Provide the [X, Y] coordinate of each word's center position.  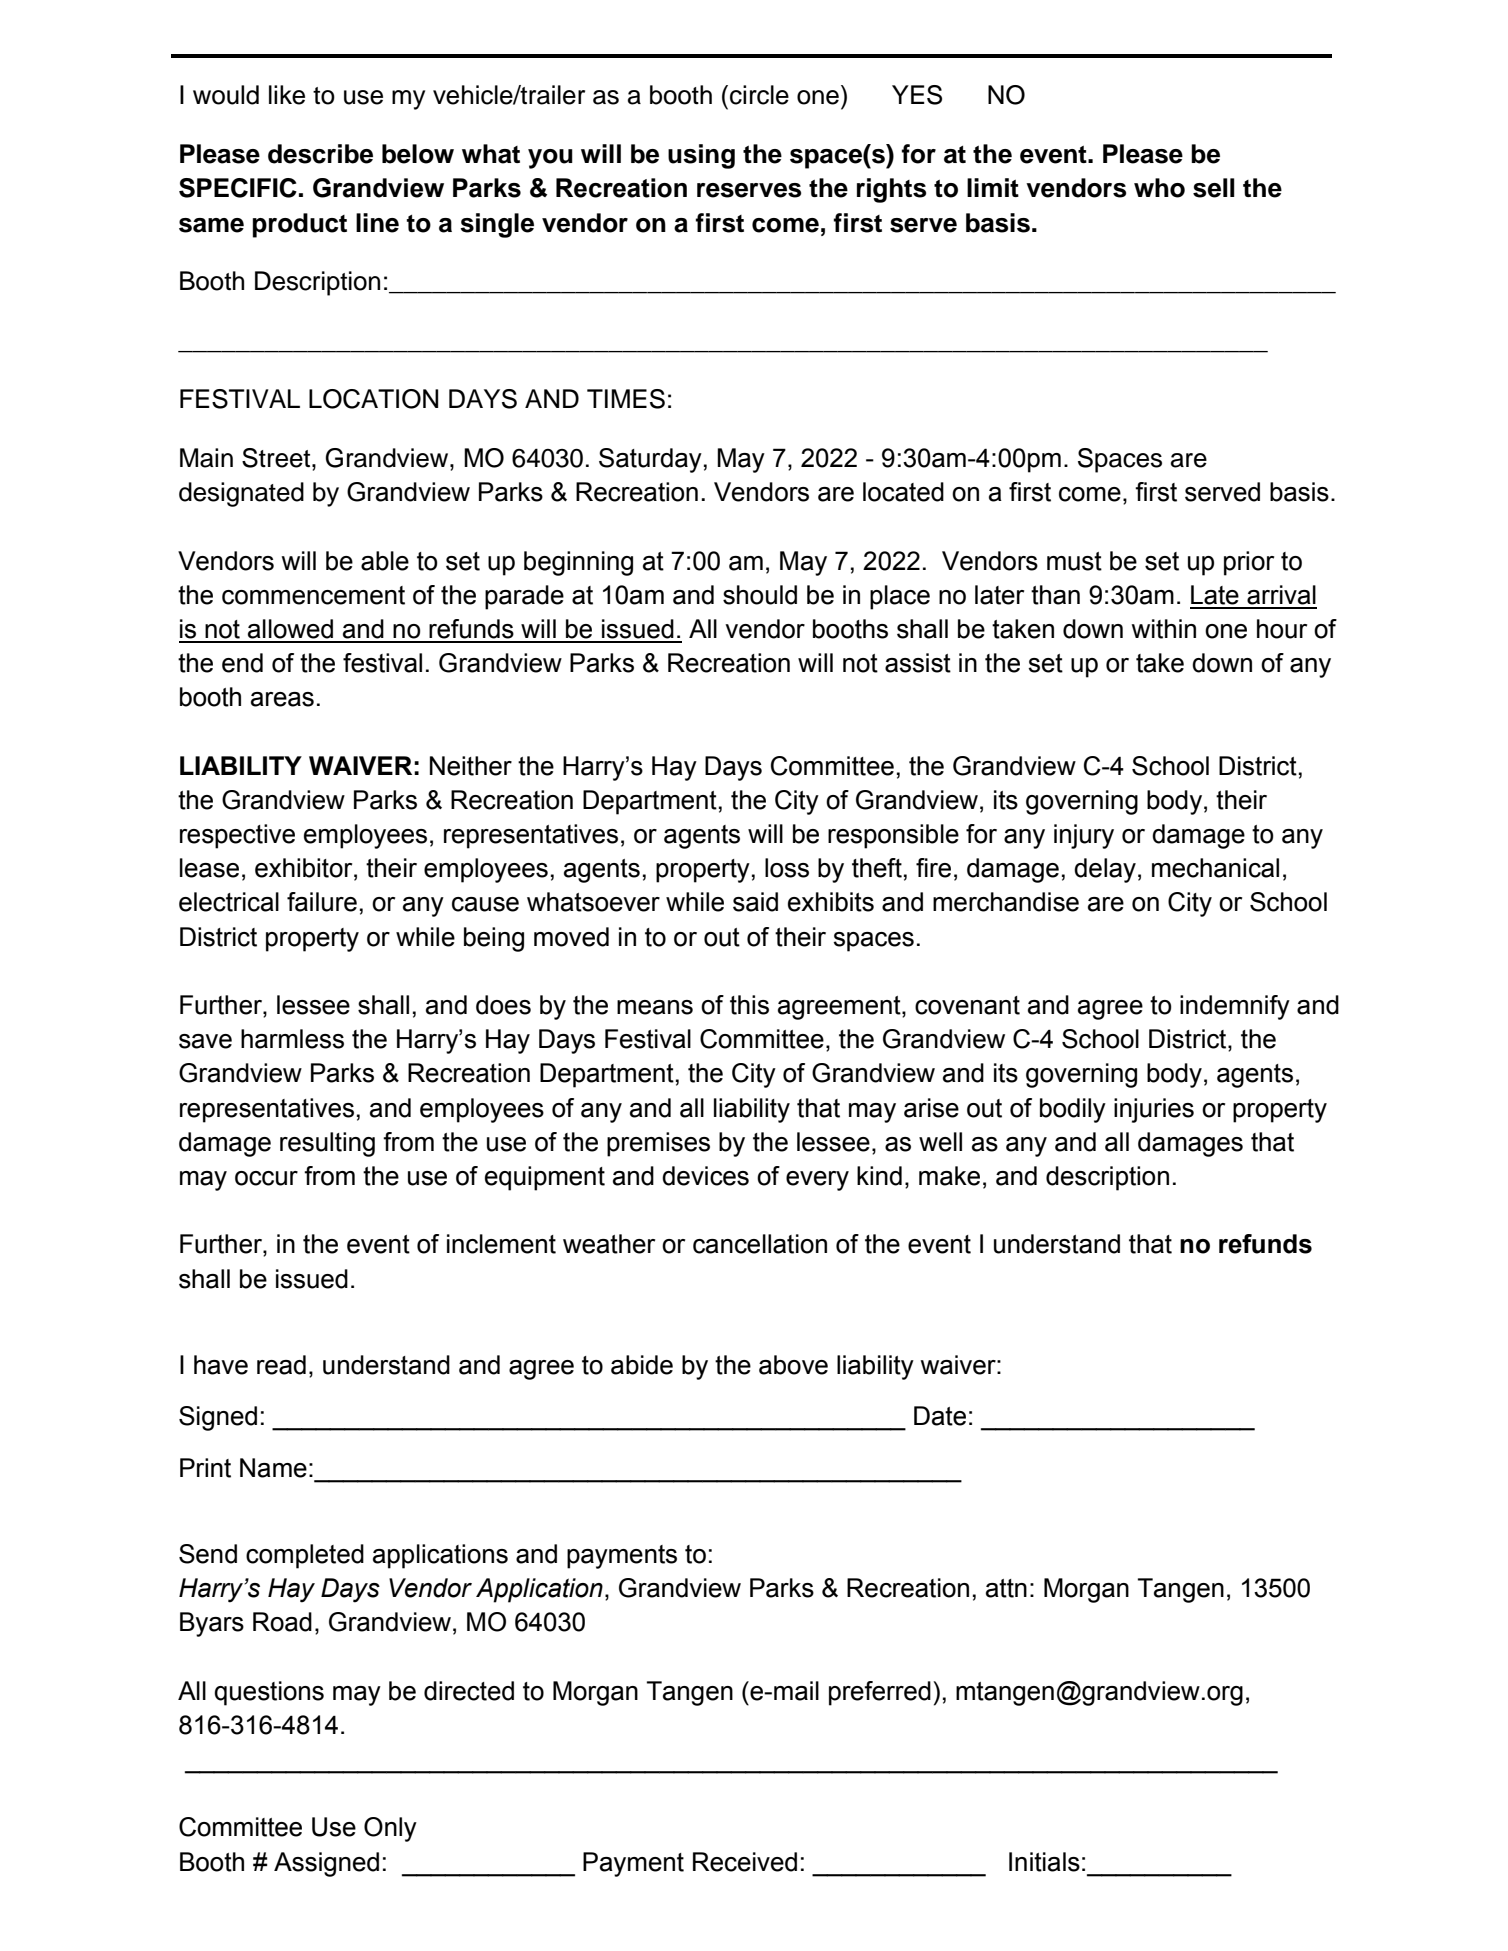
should [760, 595]
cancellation [760, 1244]
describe [320, 154]
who [1159, 188]
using [701, 156]
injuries [1154, 1110]
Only [390, 1829]
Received [745, 1862]
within [1164, 629]
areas [282, 699]
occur [266, 1178]
